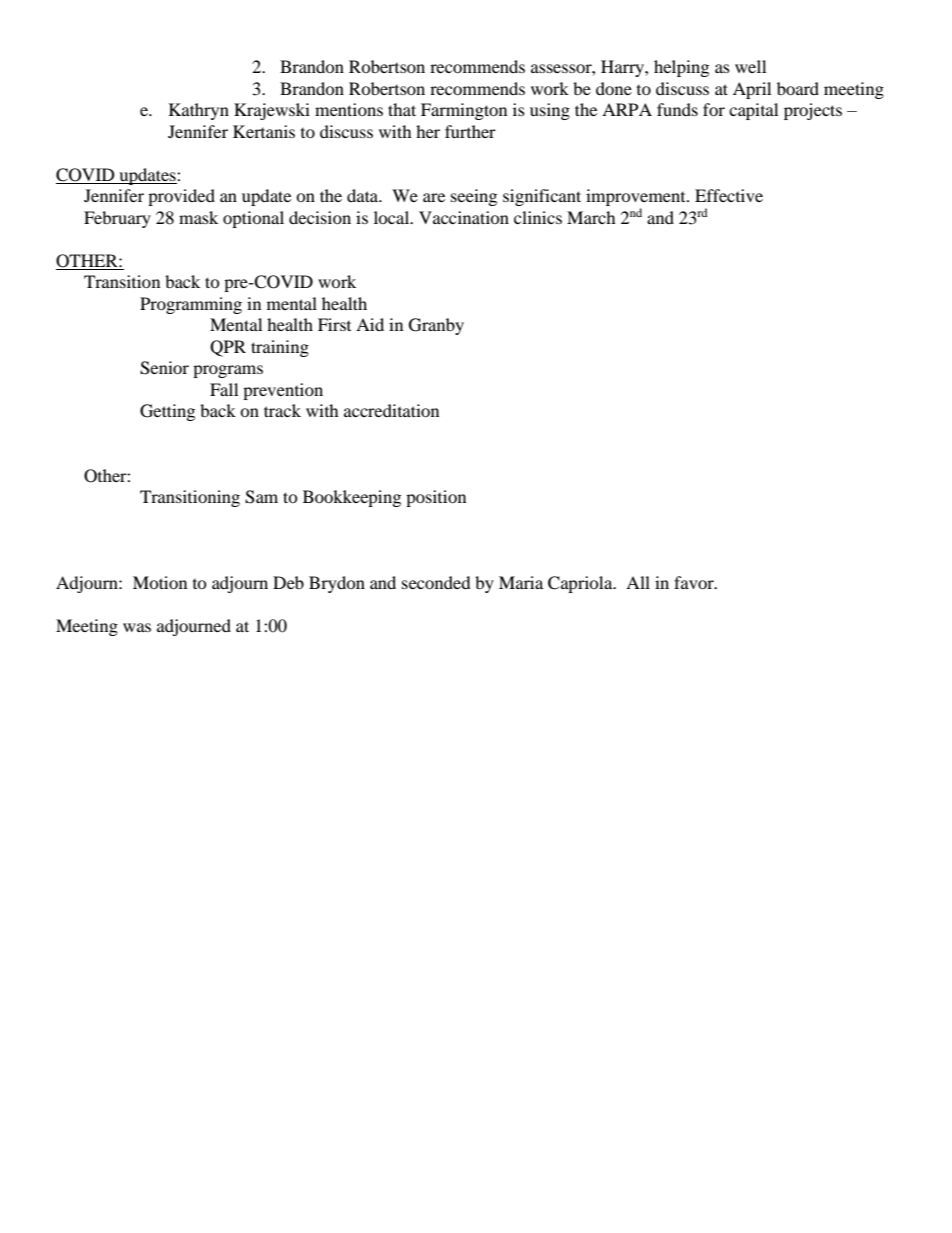 The image size is (952, 1233). Describe the element at coordinates (137, 627) in the document. I see `was` at that location.
